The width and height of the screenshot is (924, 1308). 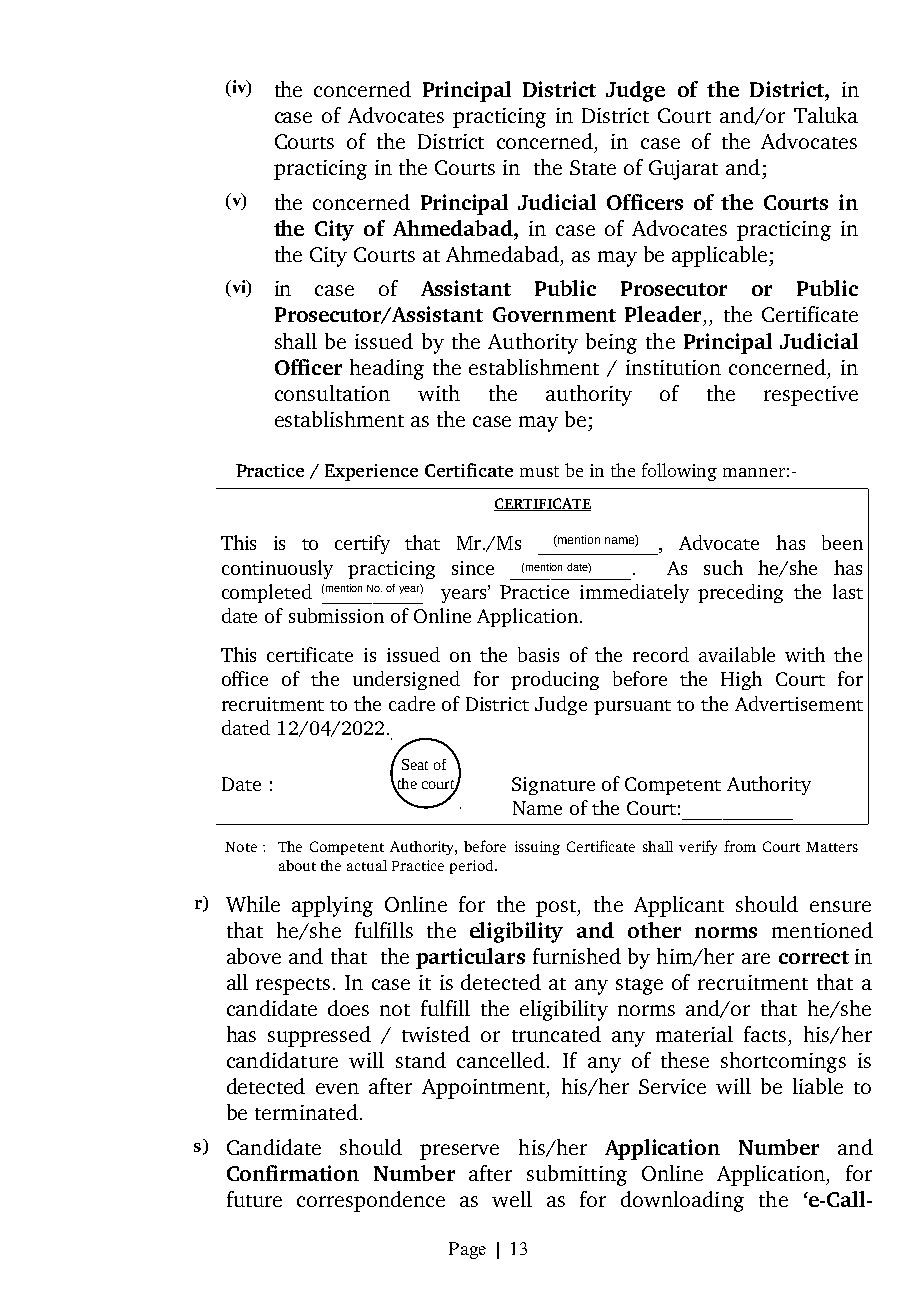 I want to click on been, so click(x=842, y=542).
